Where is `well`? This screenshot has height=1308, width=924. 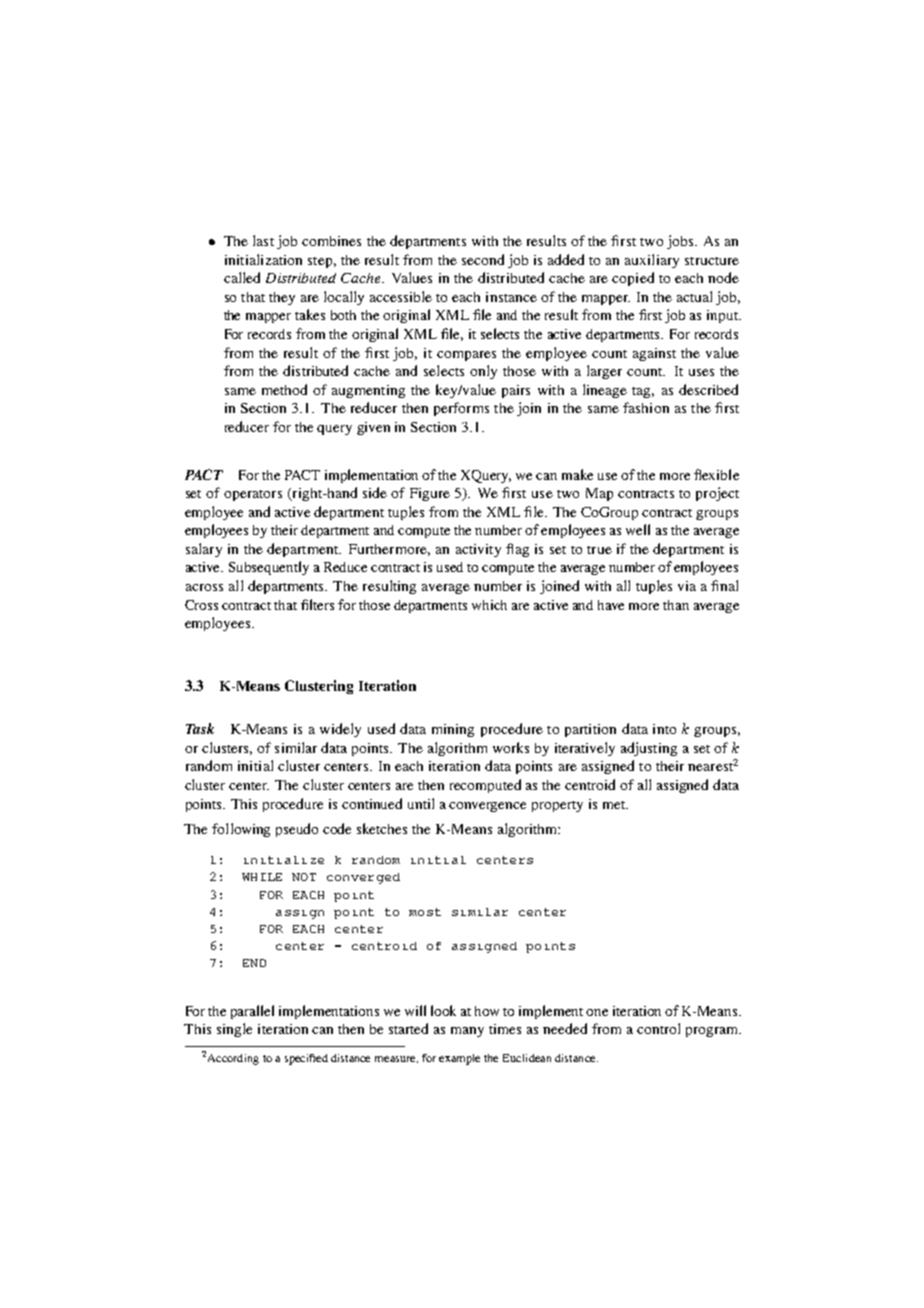 well is located at coordinates (638, 529).
